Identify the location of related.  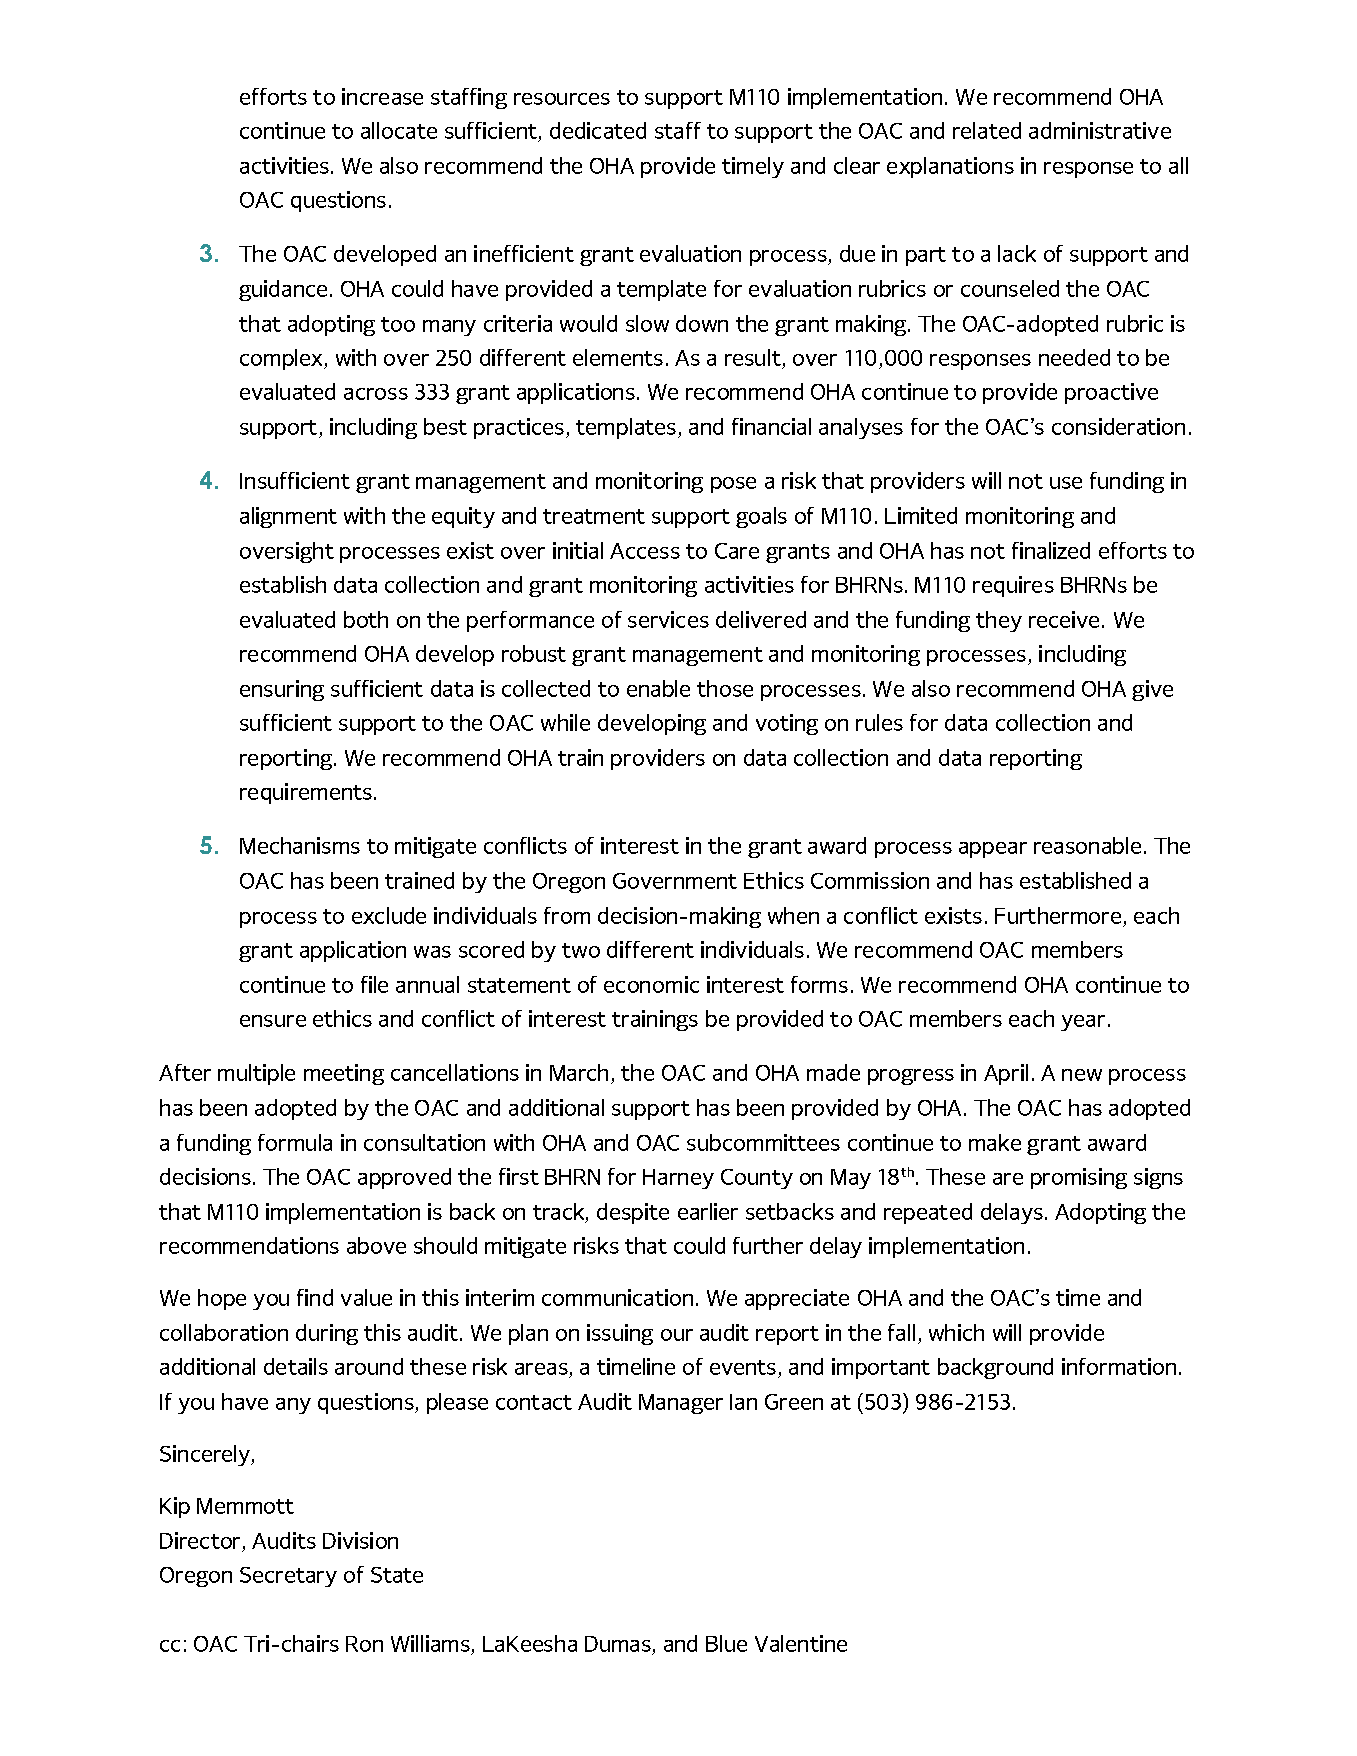
(987, 130).
